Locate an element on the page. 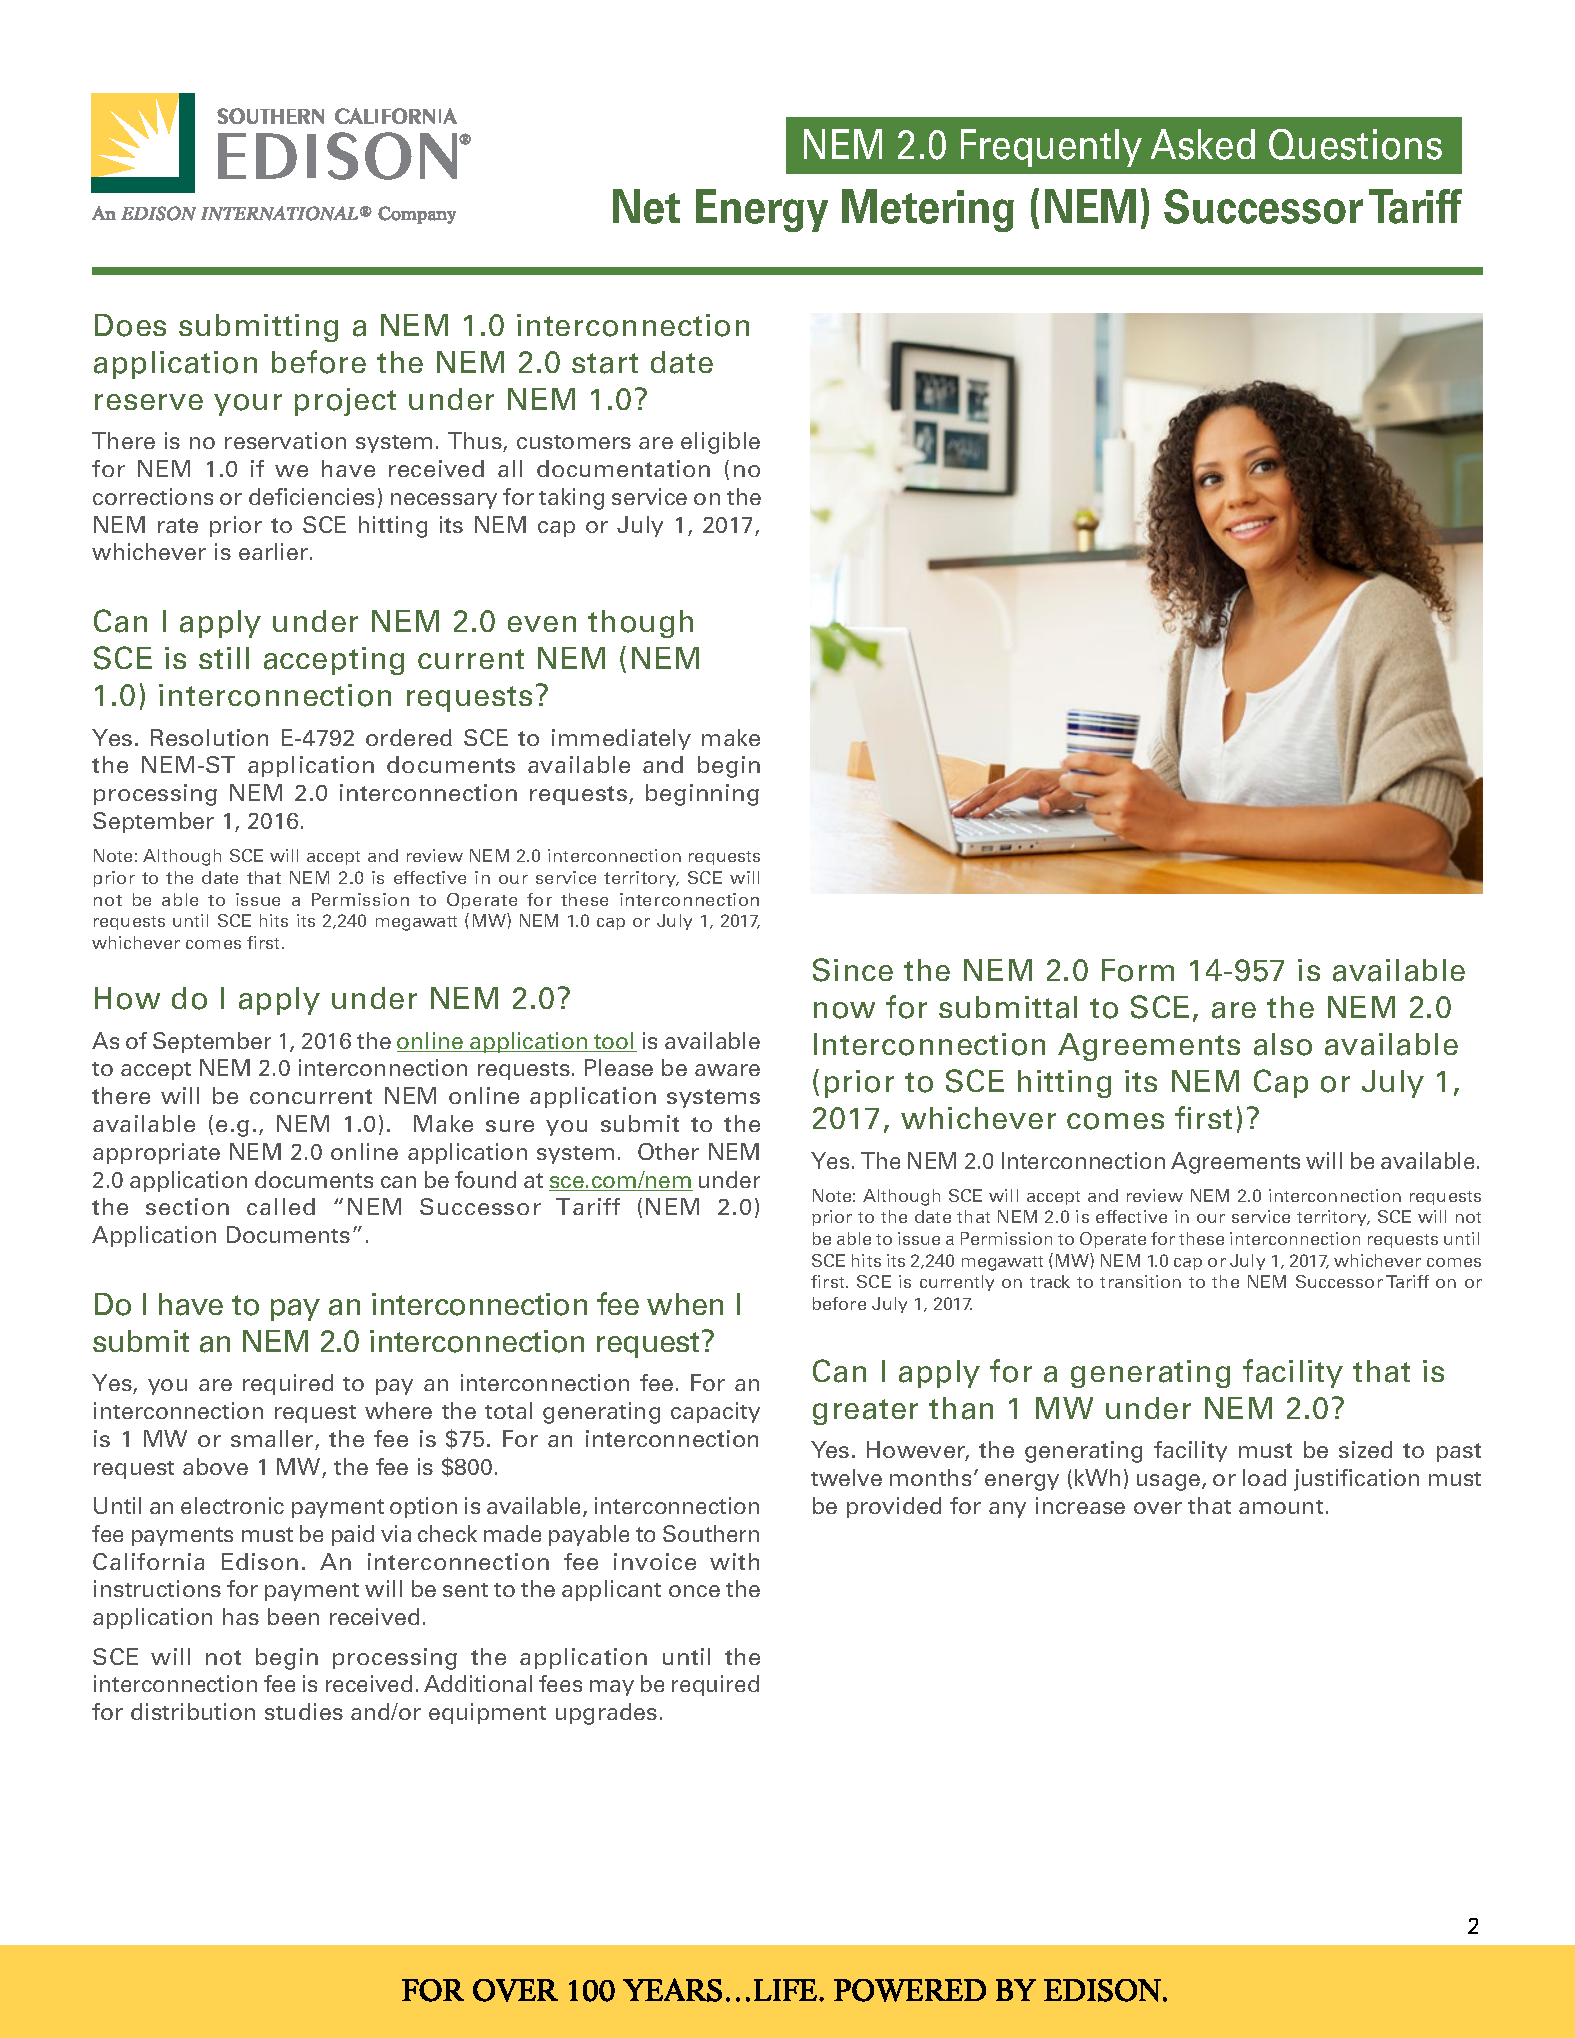  amount is located at coordinates (1281, 1507).
